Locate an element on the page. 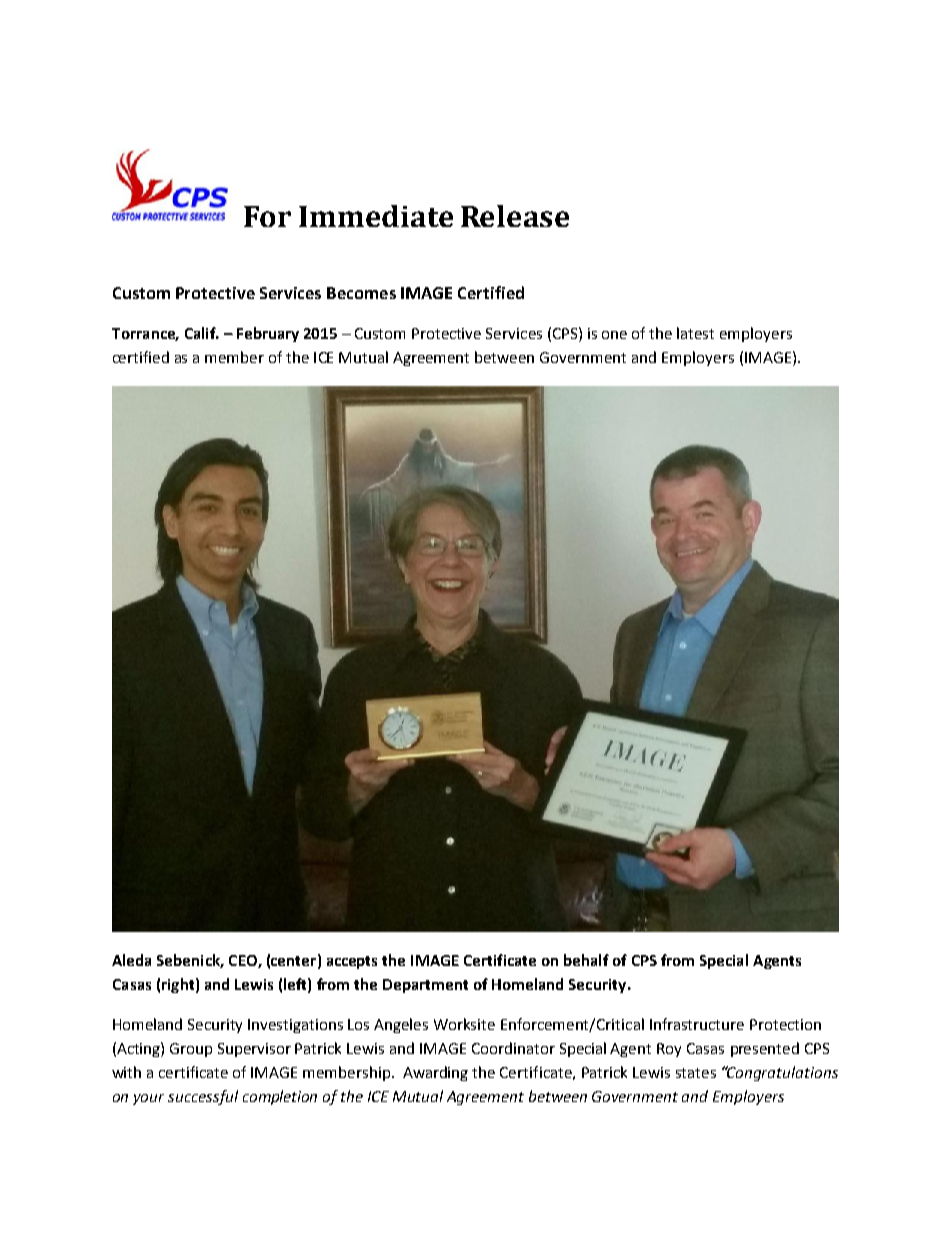 This page has width=952, height=1233. Awarding is located at coordinates (435, 1073).
